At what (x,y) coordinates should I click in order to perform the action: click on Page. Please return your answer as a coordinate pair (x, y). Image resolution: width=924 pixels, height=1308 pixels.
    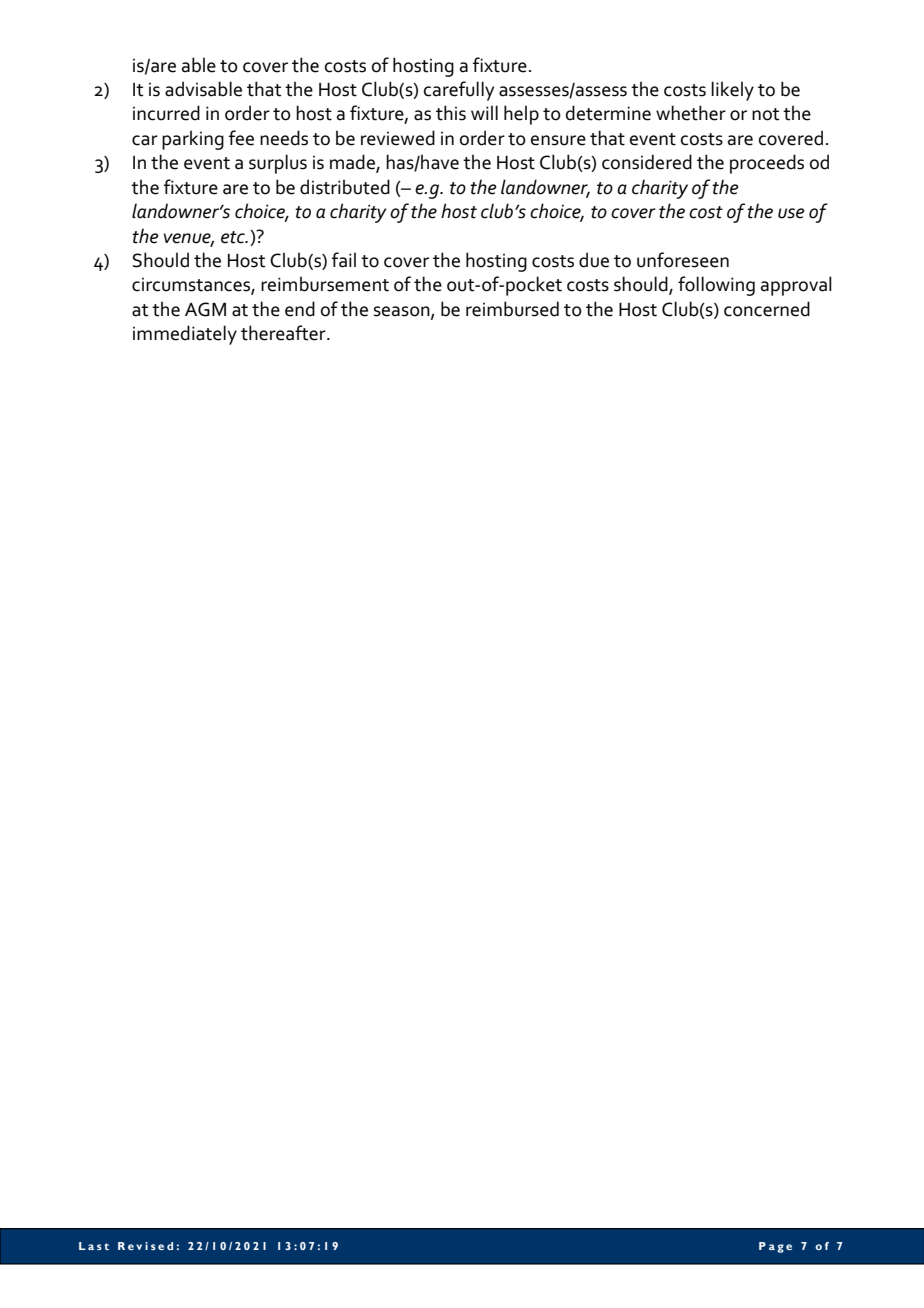
    Looking at the image, I should click on (775, 1247).
